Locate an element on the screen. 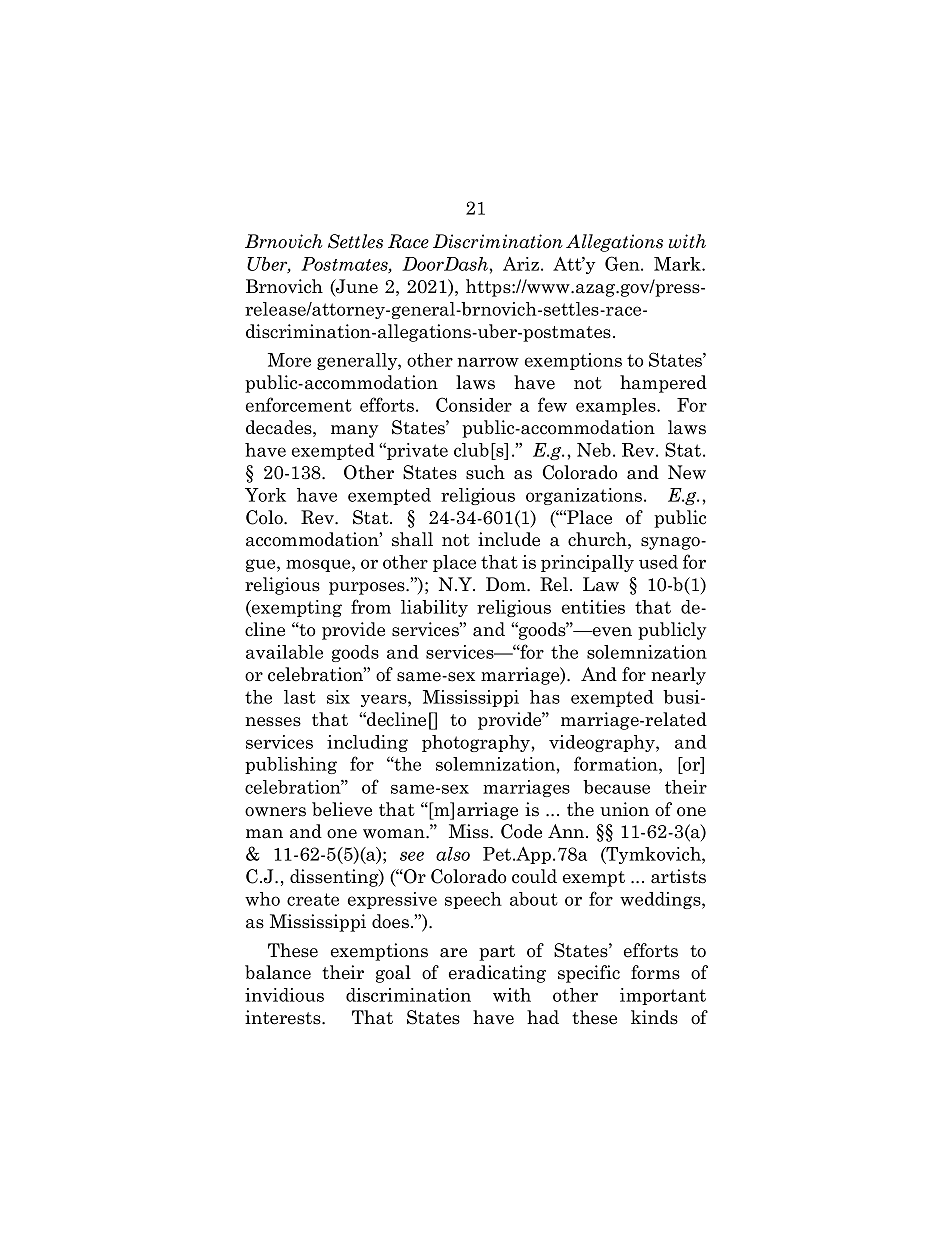  because is located at coordinates (616, 787).
